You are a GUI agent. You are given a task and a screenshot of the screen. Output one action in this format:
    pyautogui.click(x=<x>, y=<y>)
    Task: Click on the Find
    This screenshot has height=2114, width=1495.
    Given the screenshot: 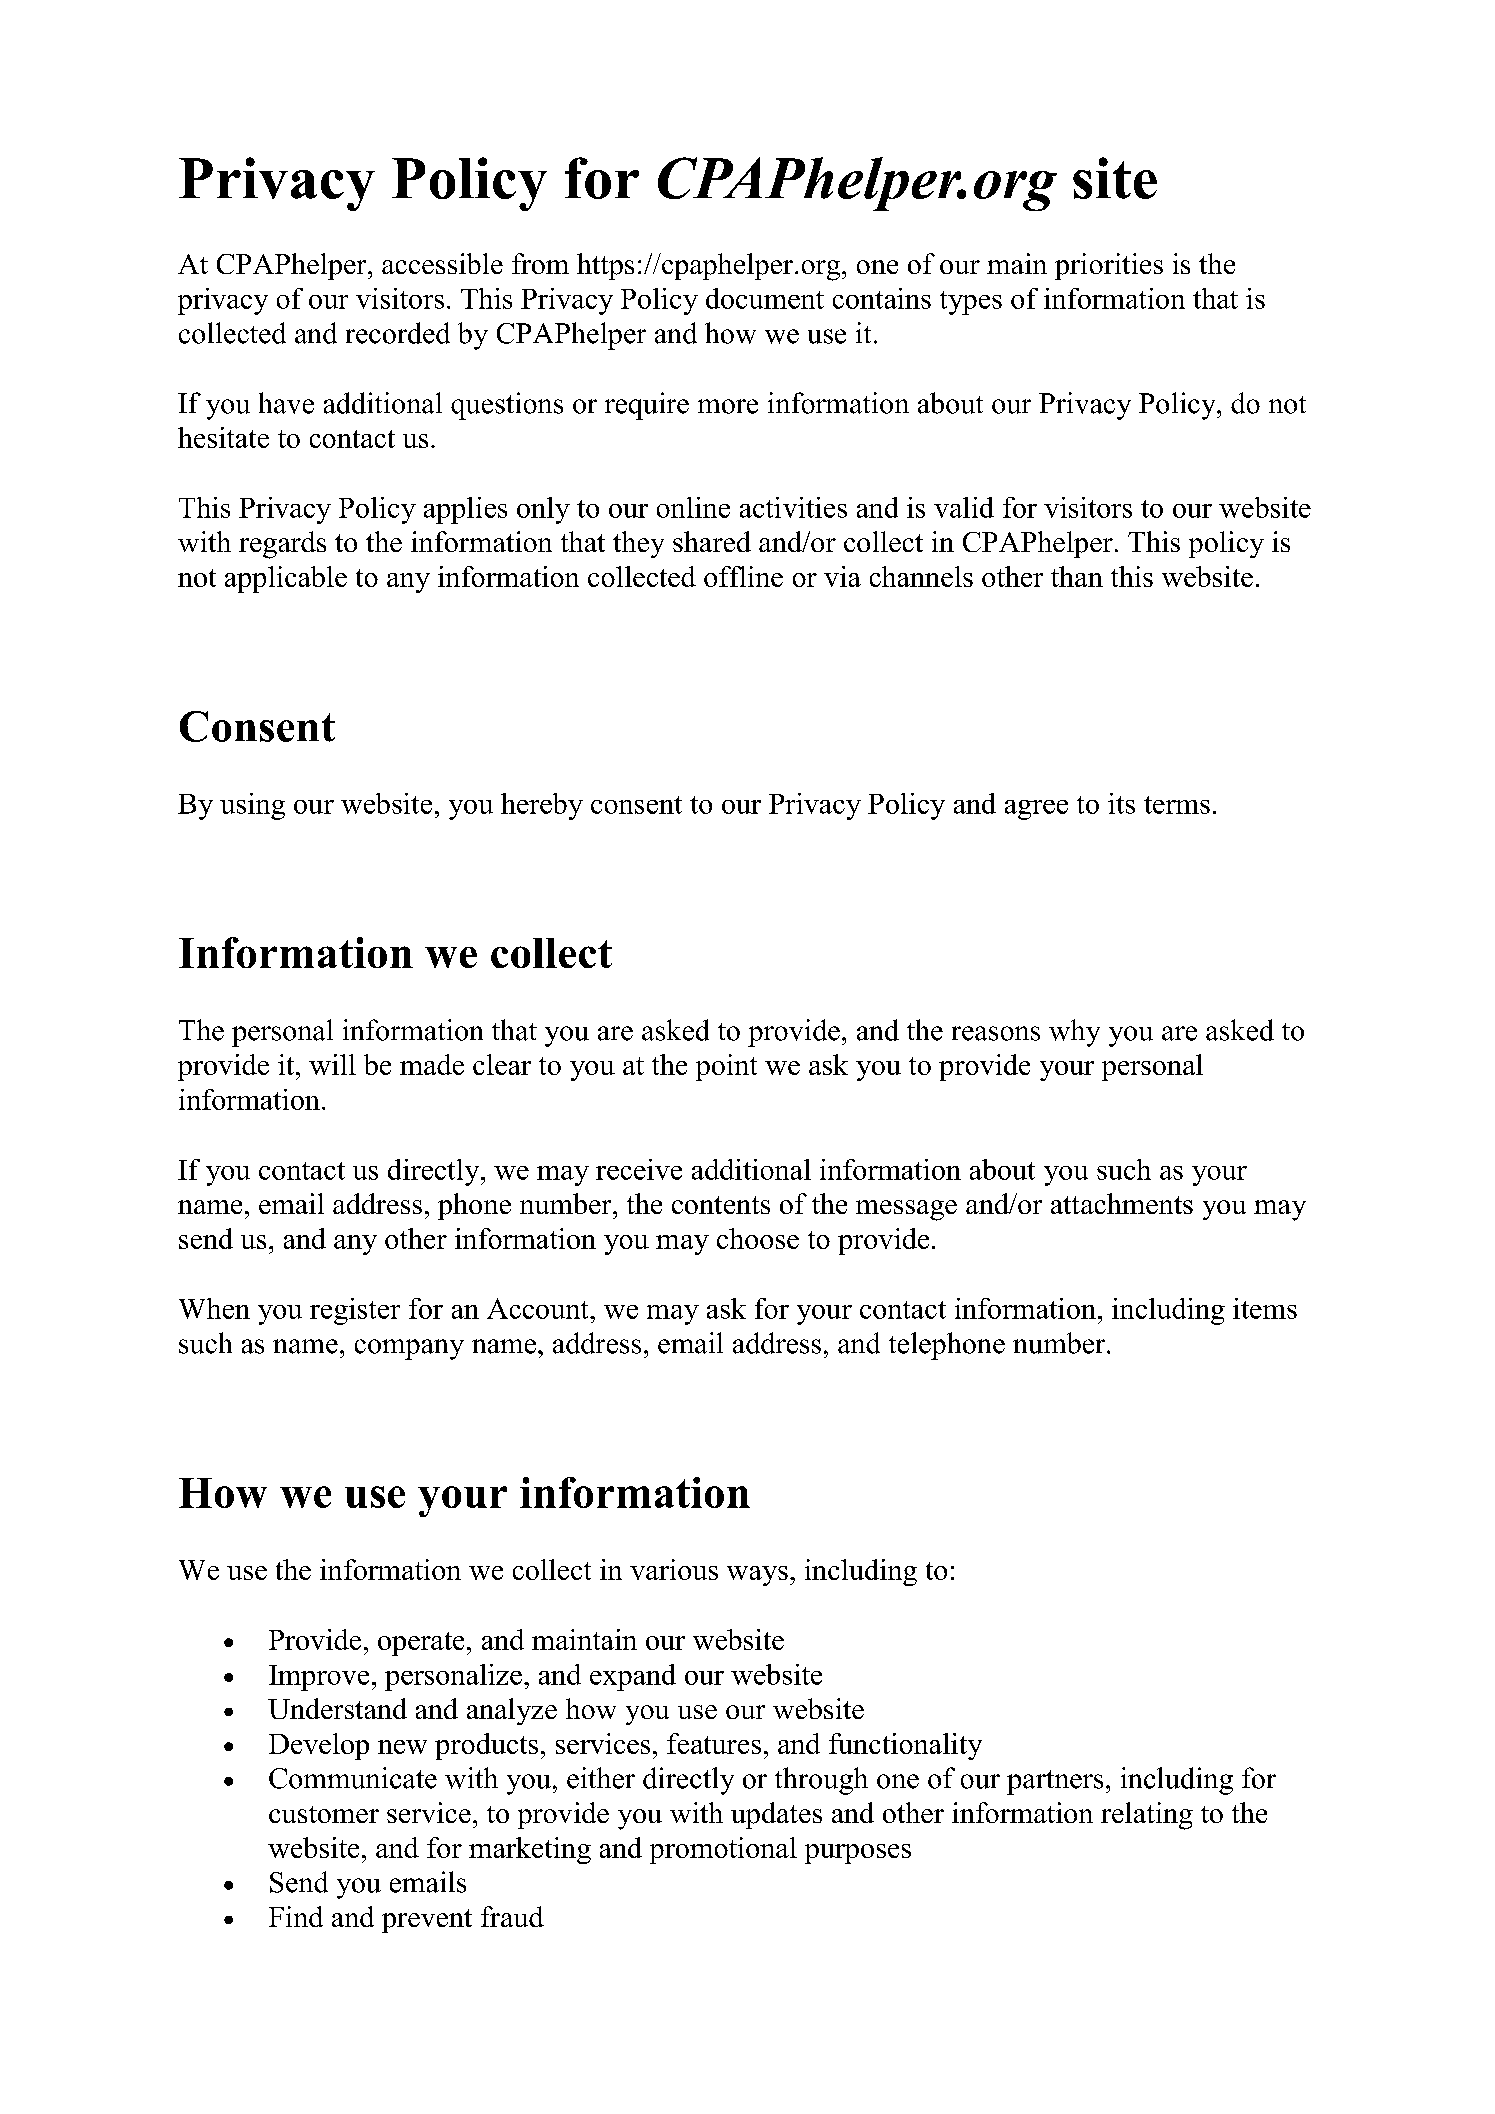 What is the action you would take?
    pyautogui.click(x=296, y=1916)
